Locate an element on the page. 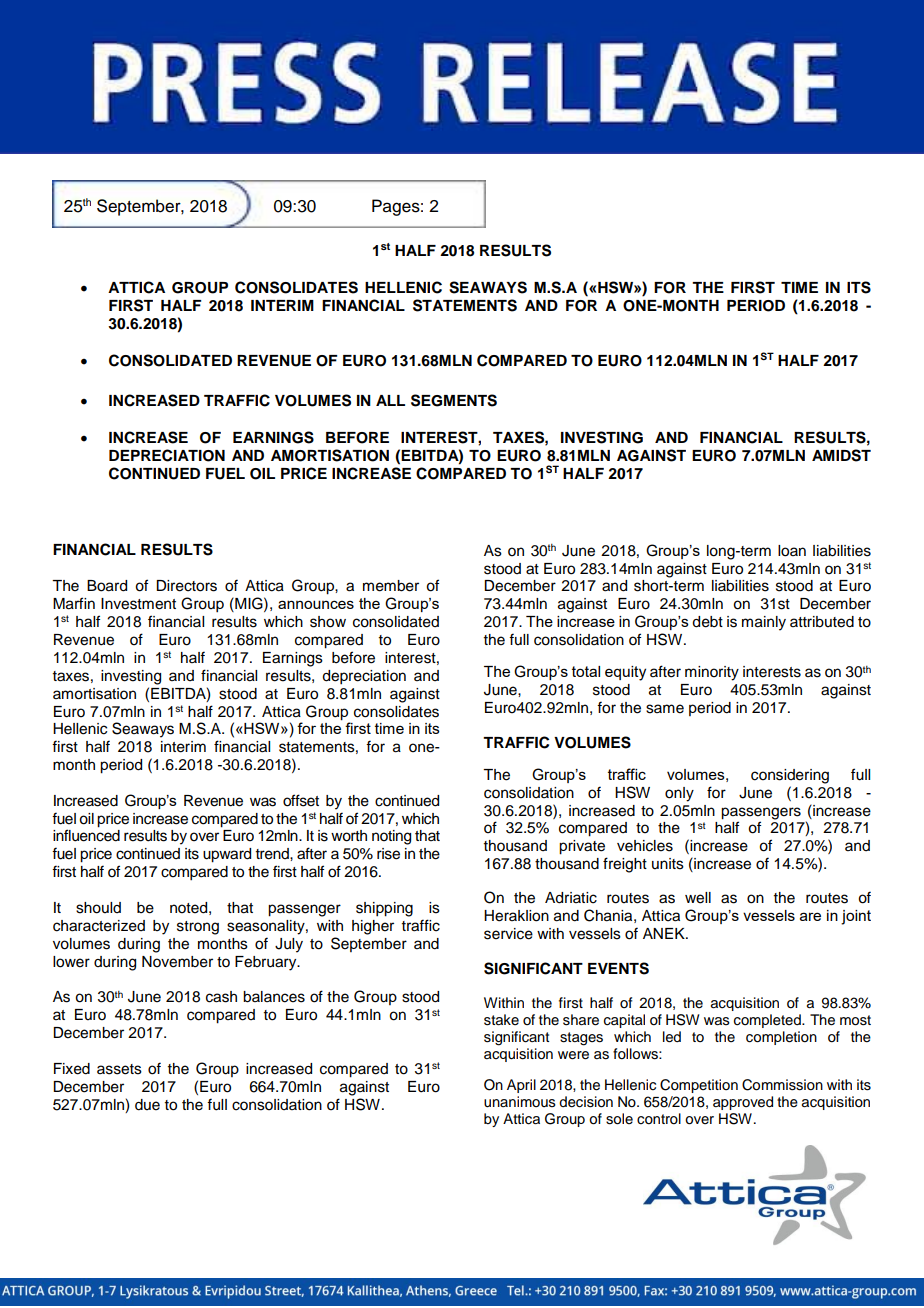 This document has height=1308, width=924. approved is located at coordinates (743, 1103).
